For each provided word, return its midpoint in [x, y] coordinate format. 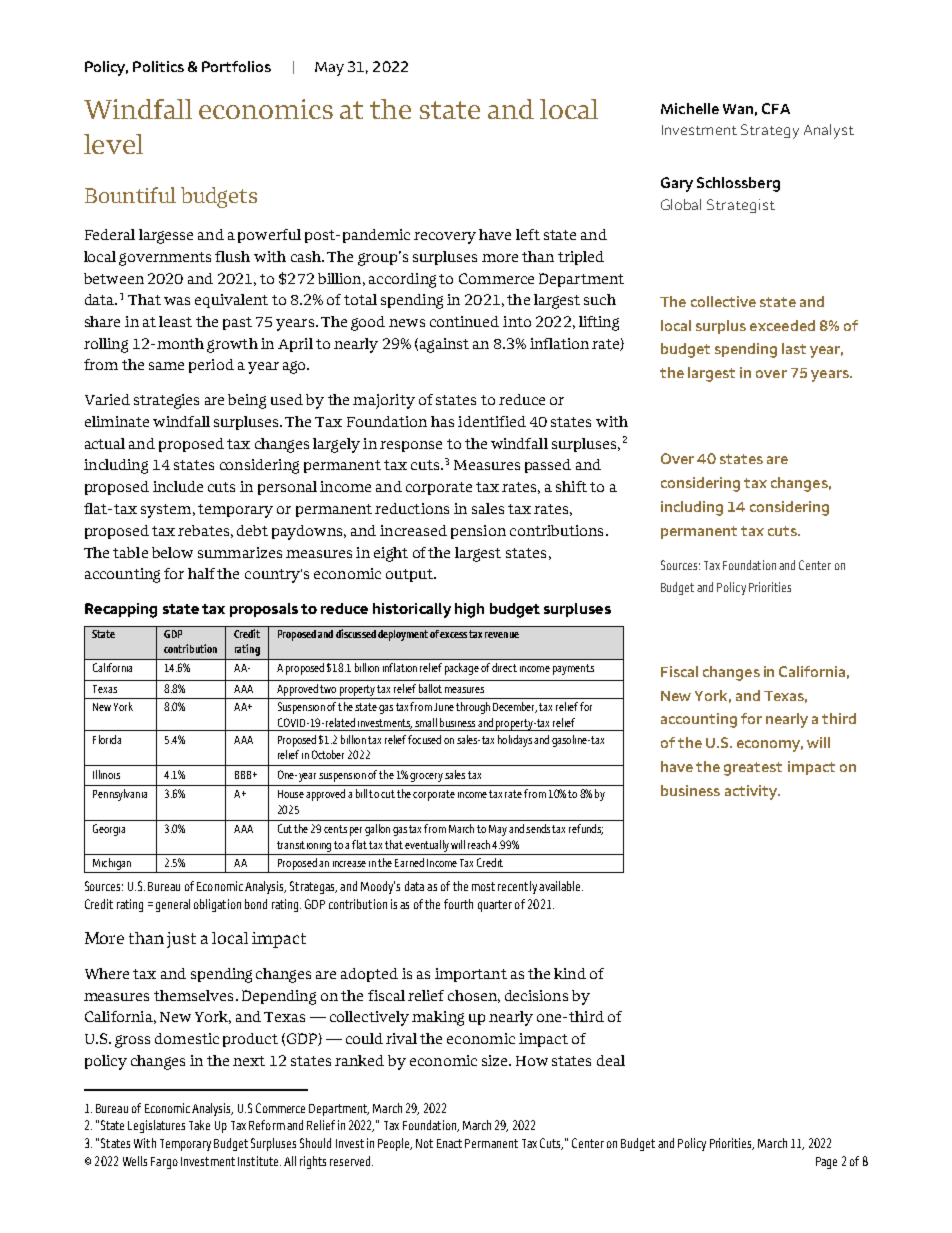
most [483, 886]
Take [199, 1125]
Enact [449, 1143]
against [444, 345]
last [794, 348]
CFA [776, 108]
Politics [158, 66]
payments [573, 669]
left [528, 234]
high [469, 610]
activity [752, 792]
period [211, 366]
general [173, 905]
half [201, 573]
